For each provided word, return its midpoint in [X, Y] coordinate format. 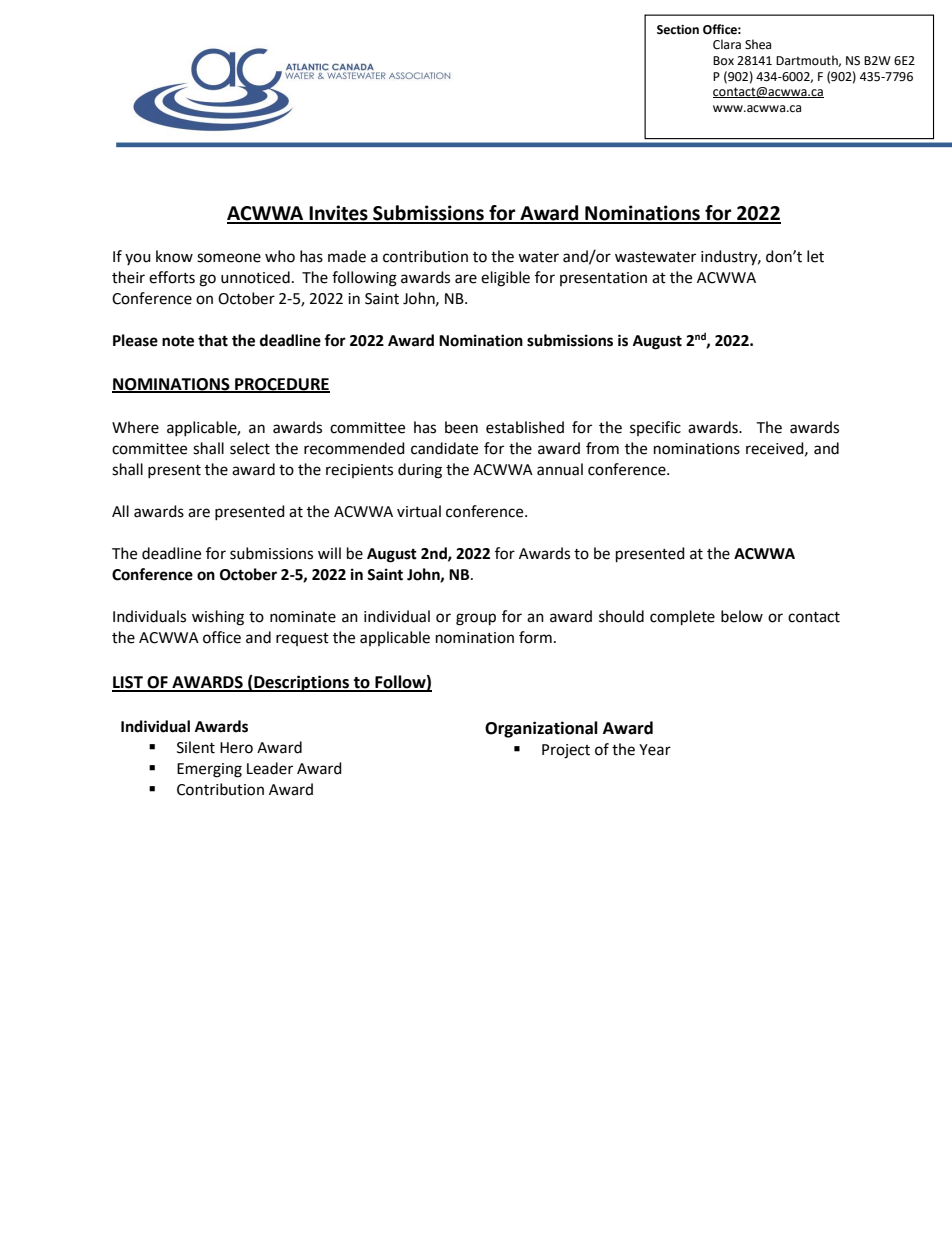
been [461, 427]
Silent [196, 747]
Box [723, 60]
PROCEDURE [281, 385]
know [174, 256]
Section [678, 30]
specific [655, 428]
